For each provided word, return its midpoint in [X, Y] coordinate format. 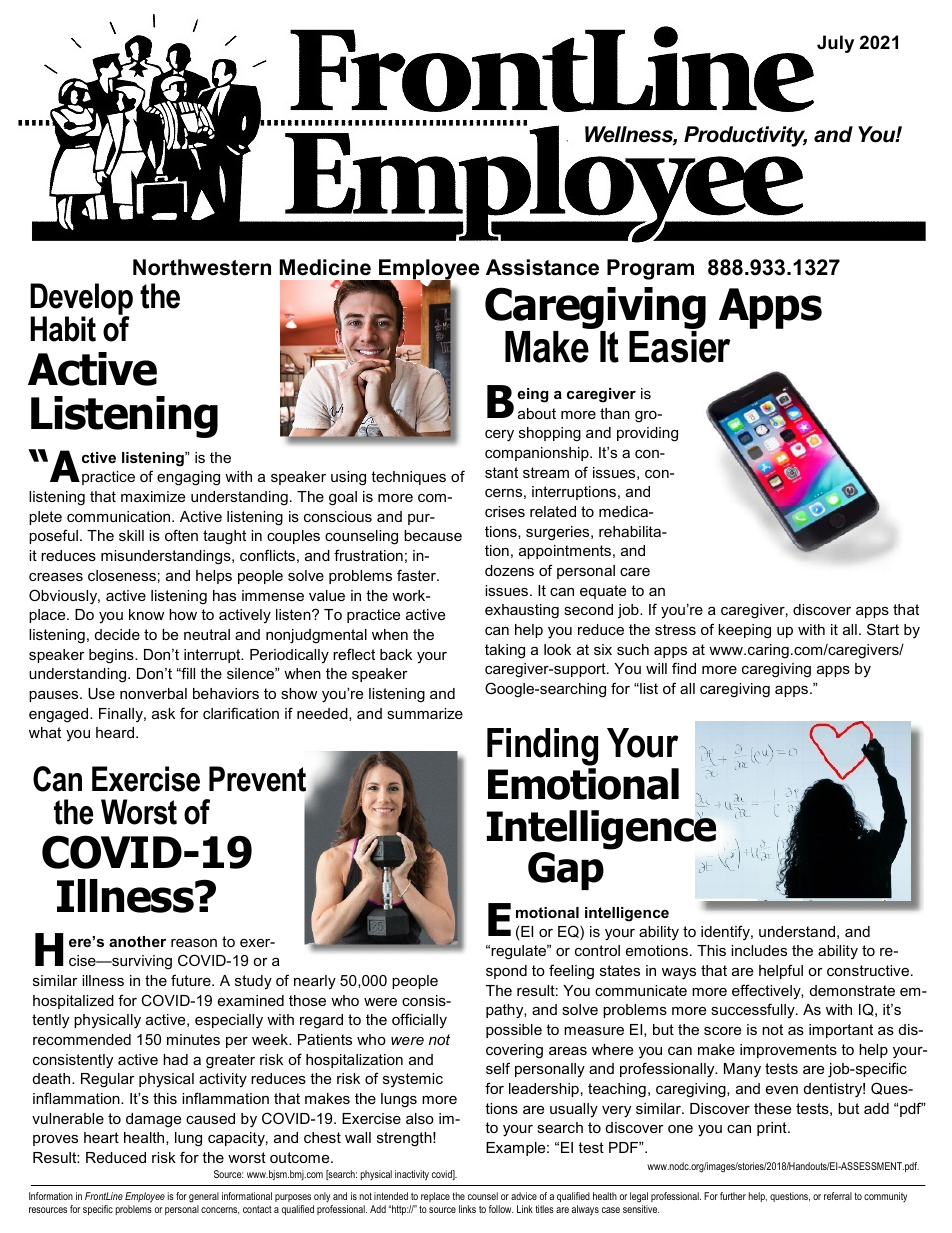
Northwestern [202, 267]
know [146, 614]
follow [501, 1209]
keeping [744, 631]
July [835, 44]
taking [505, 651]
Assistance [542, 267]
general [204, 1197]
